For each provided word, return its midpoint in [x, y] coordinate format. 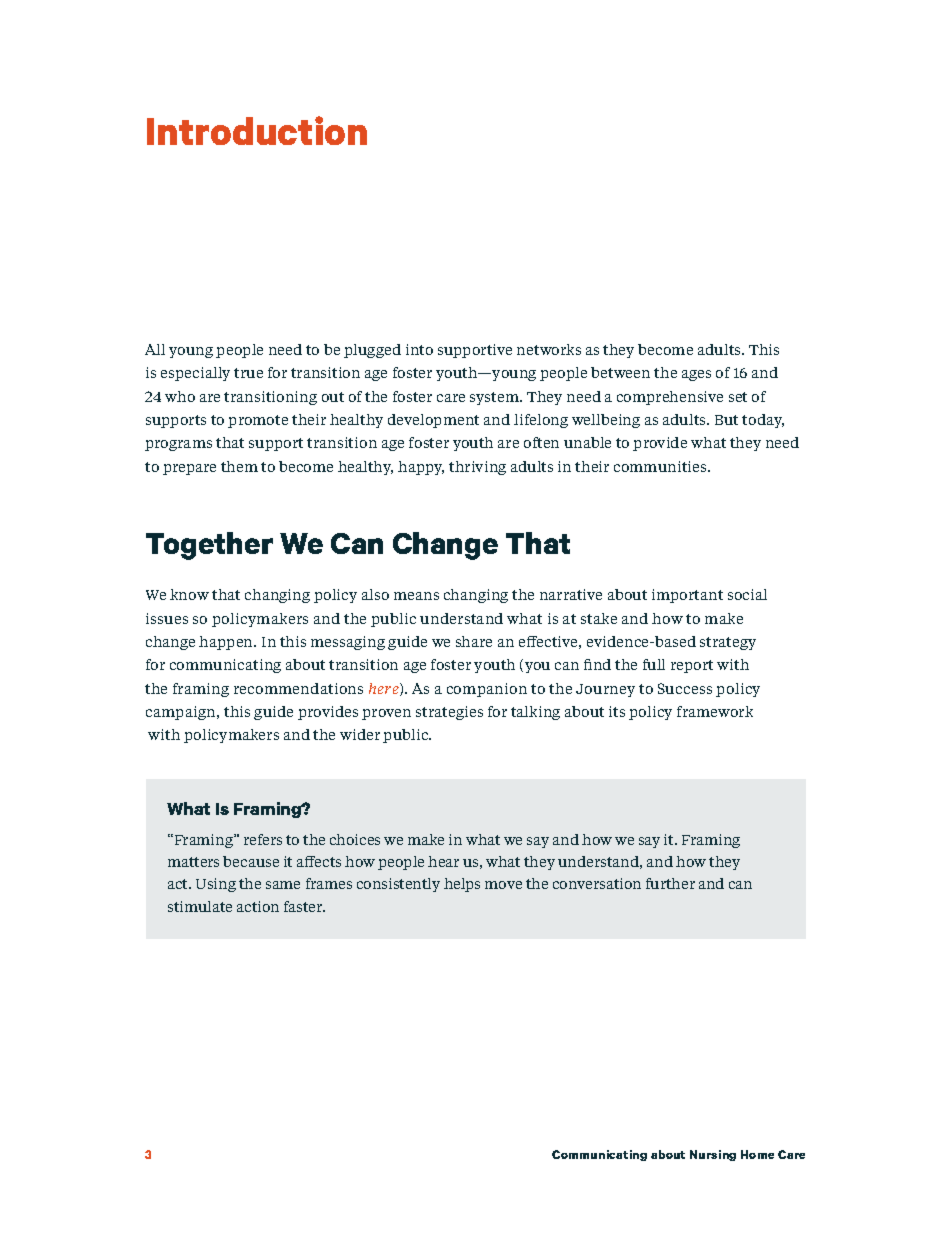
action [258, 906]
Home [757, 1154]
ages [696, 375]
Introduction [257, 130]
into [419, 349]
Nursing [713, 1155]
